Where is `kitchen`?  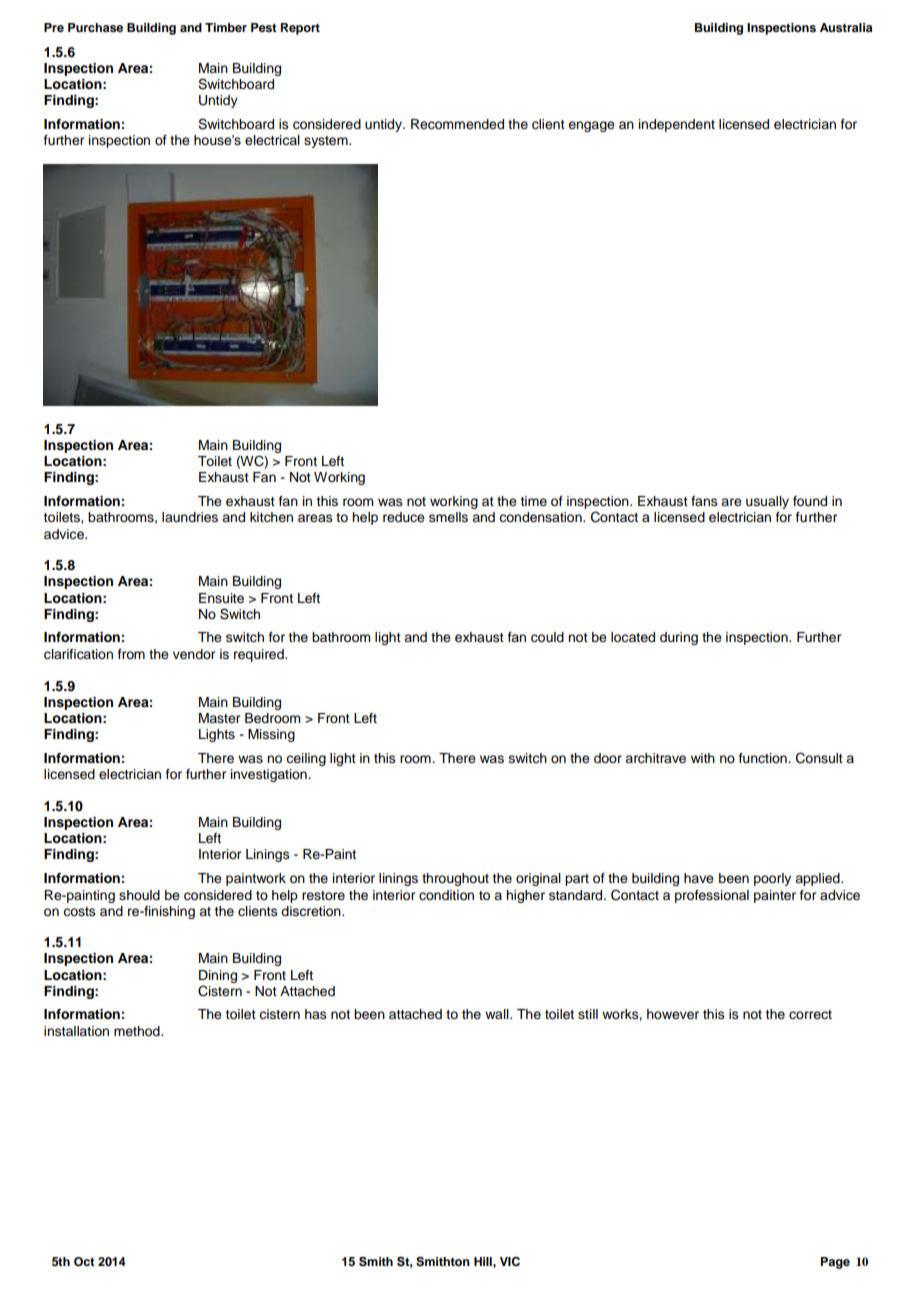 kitchen is located at coordinates (271, 517).
